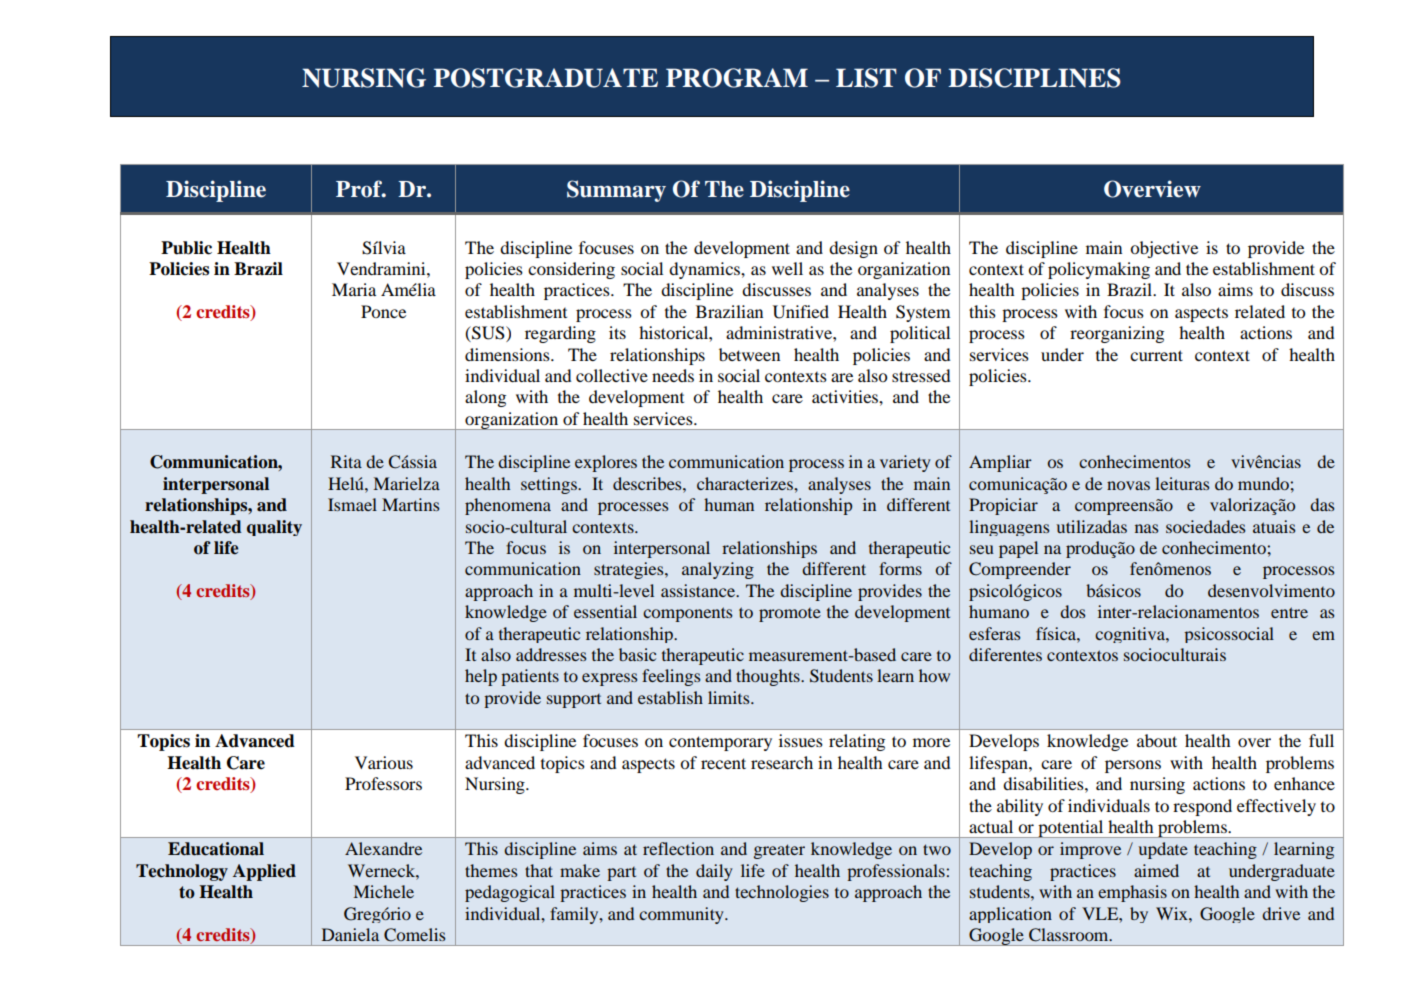 The width and height of the screenshot is (1424, 1007). What do you see at coordinates (648, 483) in the screenshot?
I see `describes` at bounding box center [648, 483].
